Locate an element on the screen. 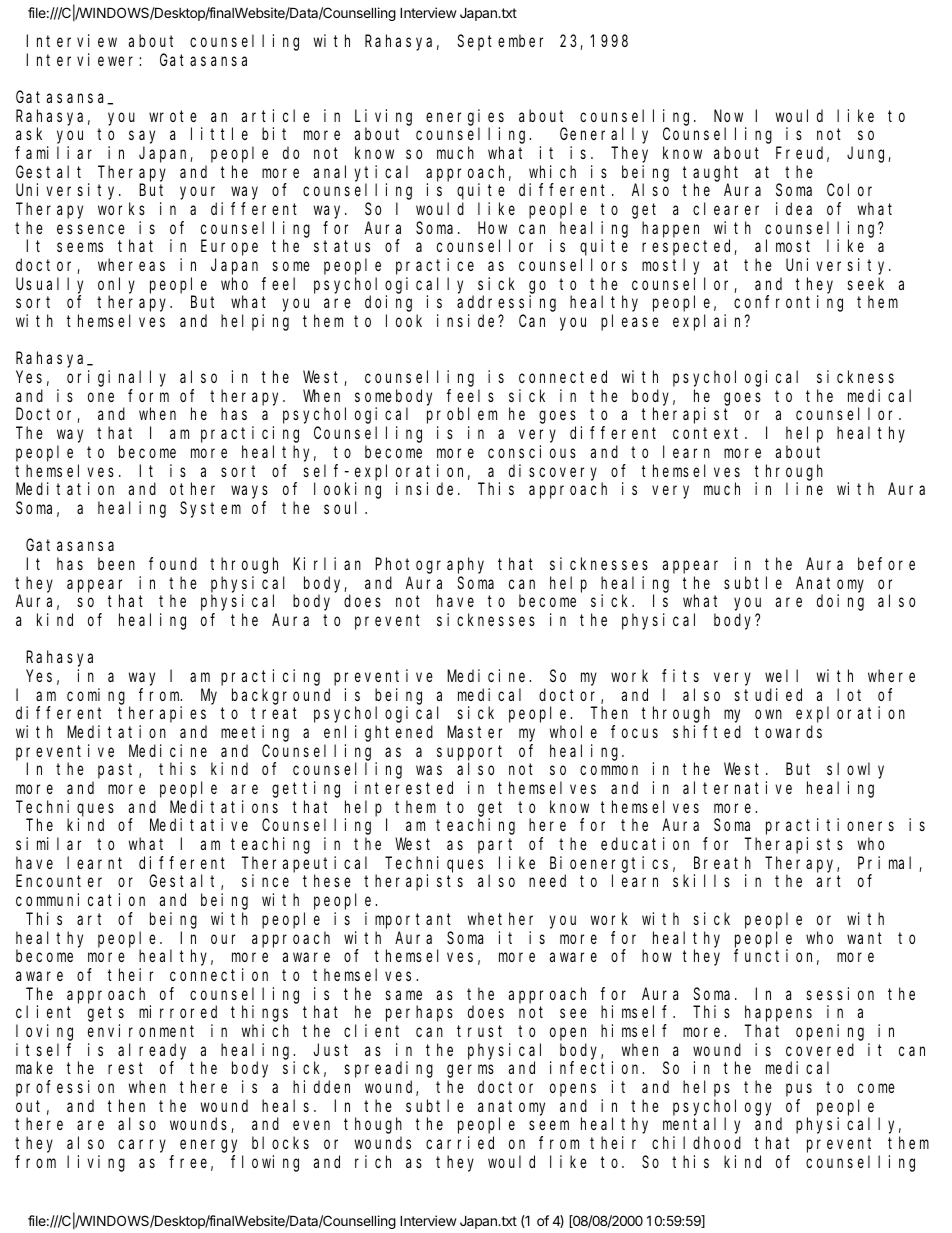 Image resolution: width=952 pixels, height=1233 pixels. context is located at coordinates (709, 433).
